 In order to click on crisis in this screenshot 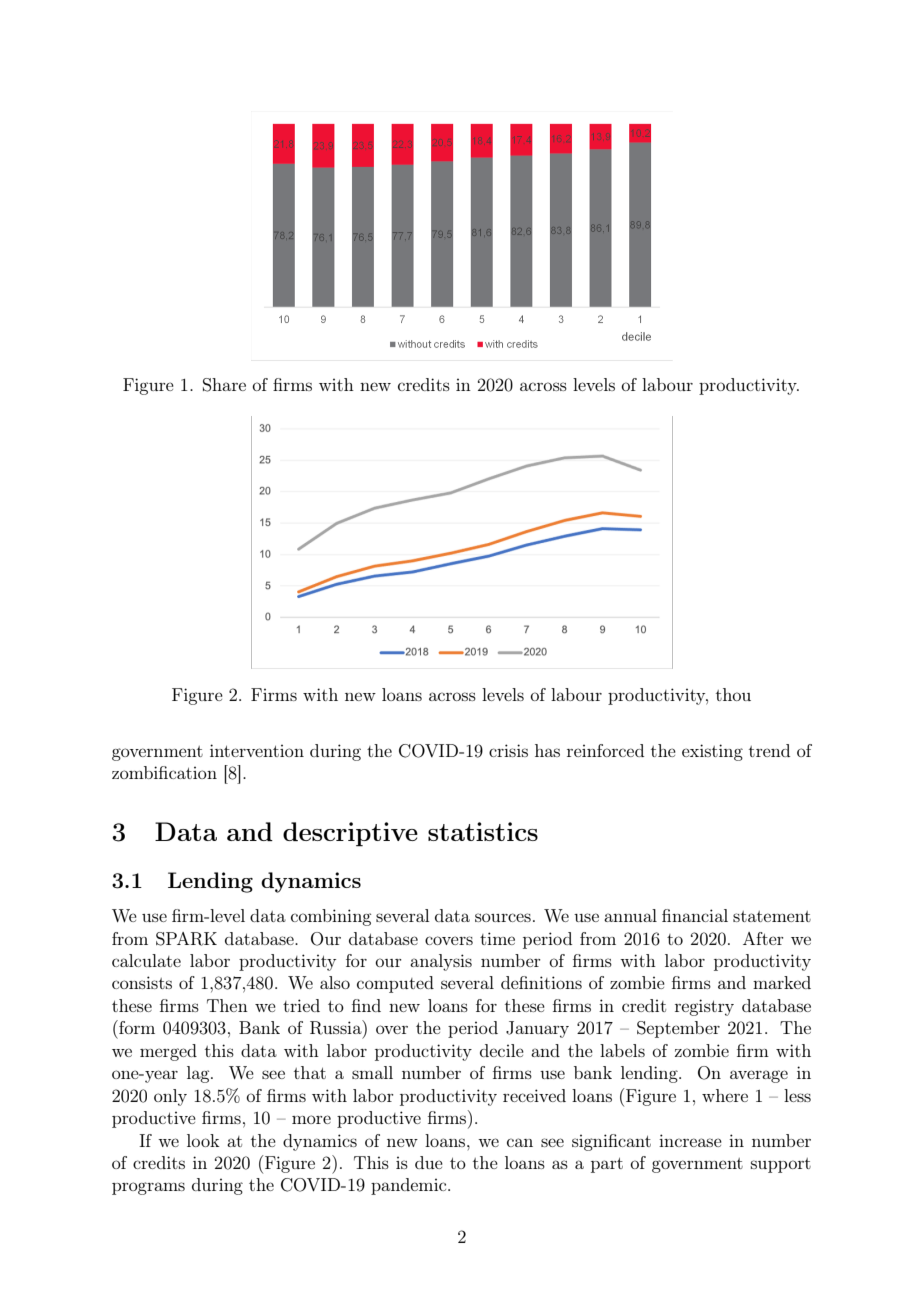, I will do `click(508, 750)`.
